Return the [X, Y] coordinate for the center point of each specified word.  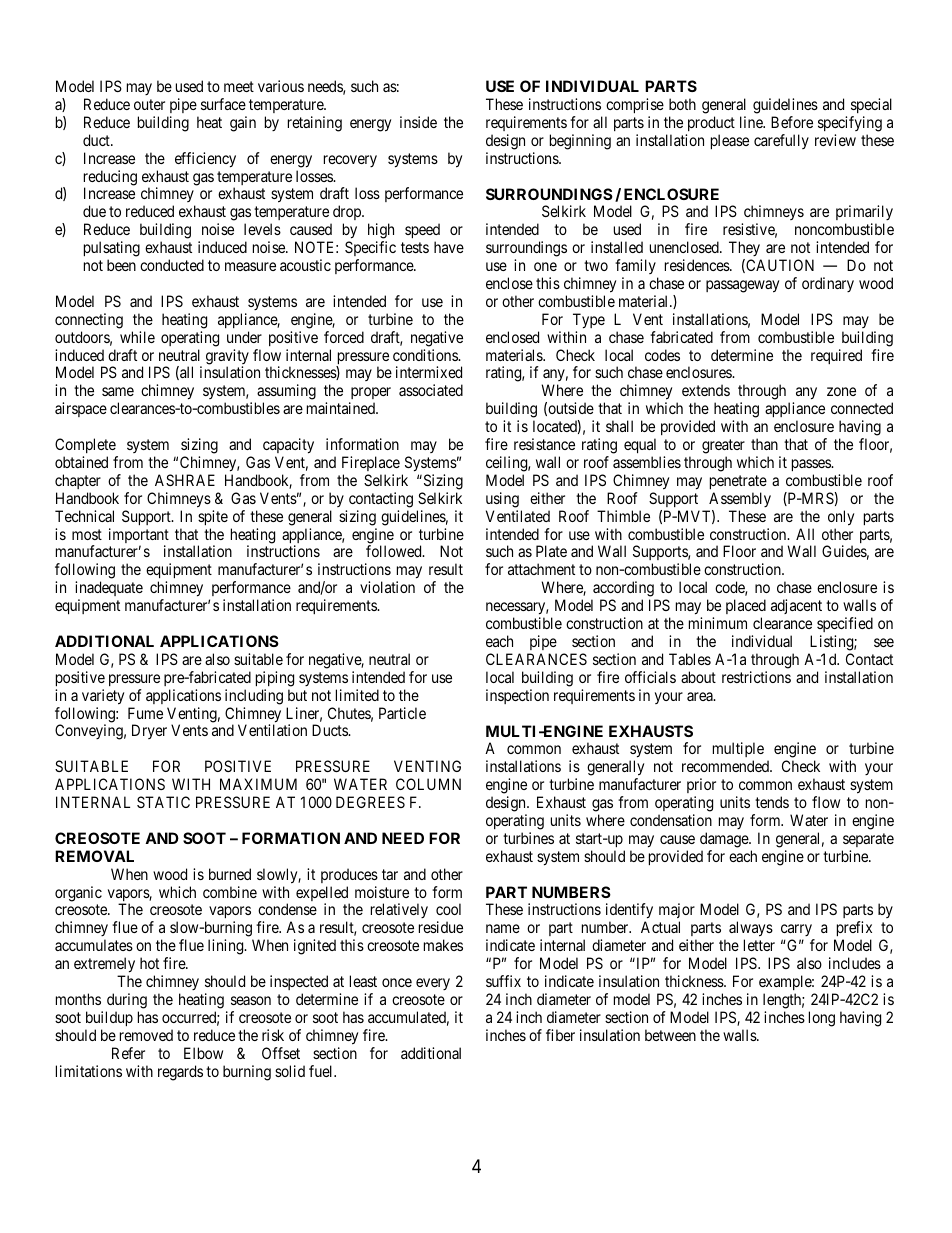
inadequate [109, 590]
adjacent [796, 606]
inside [418, 122]
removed [146, 1035]
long [822, 1019]
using [502, 500]
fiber [560, 1035]
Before [792, 122]
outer [149, 104]
